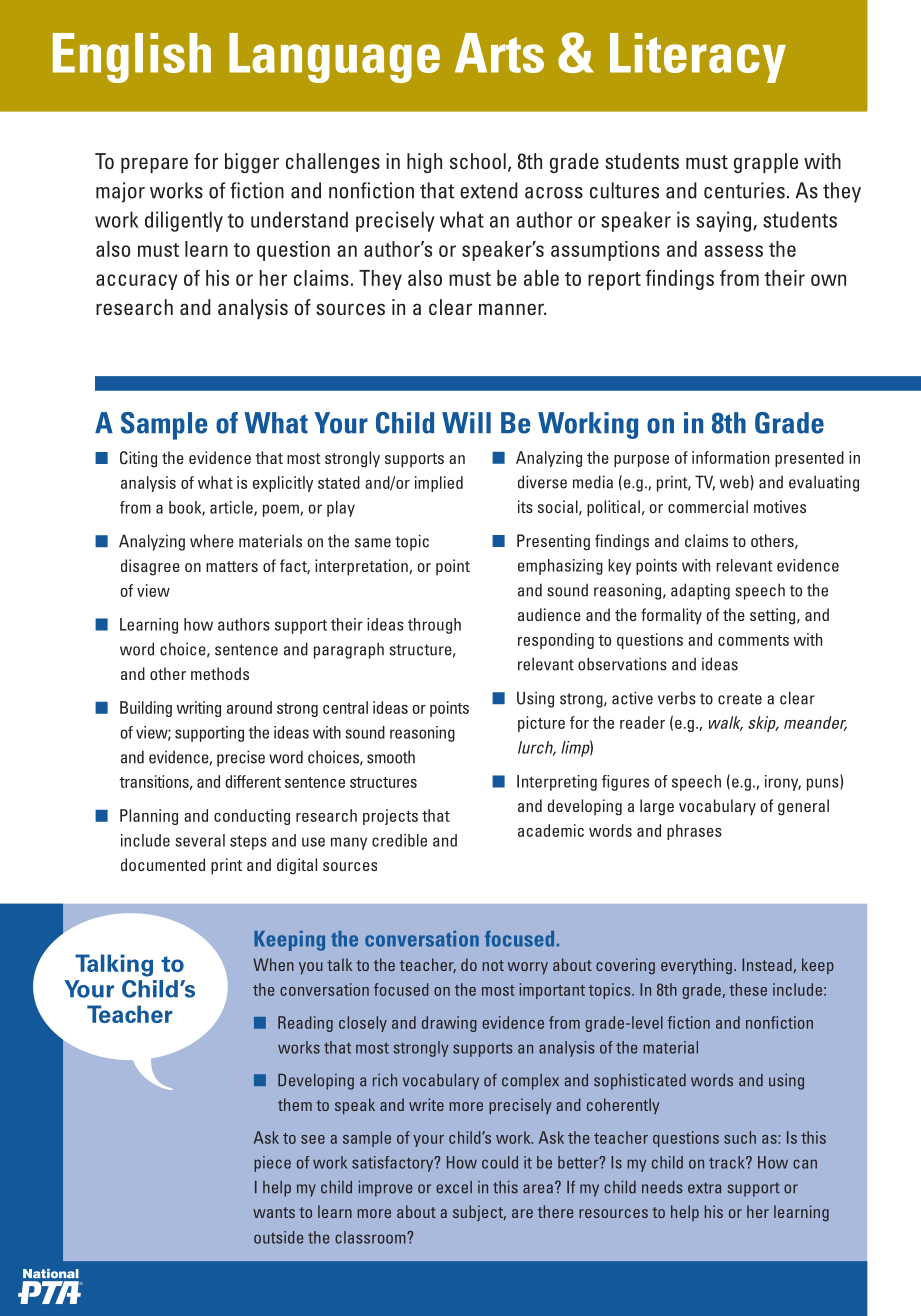 The height and width of the image is (1316, 921). Describe the element at coordinates (753, 640) in the image. I see `comments` at that location.
